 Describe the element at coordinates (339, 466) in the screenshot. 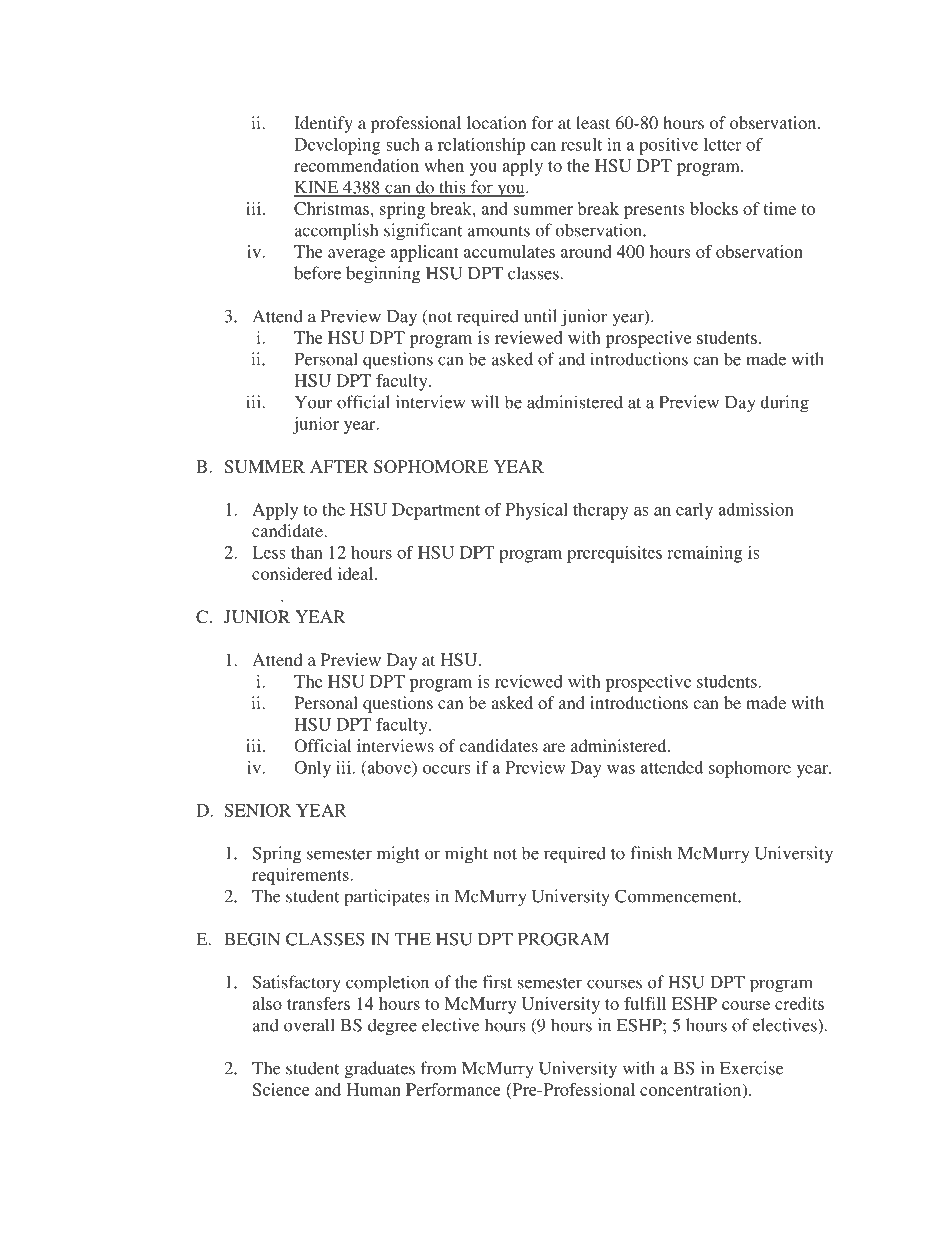

I see `AFTER` at that location.
